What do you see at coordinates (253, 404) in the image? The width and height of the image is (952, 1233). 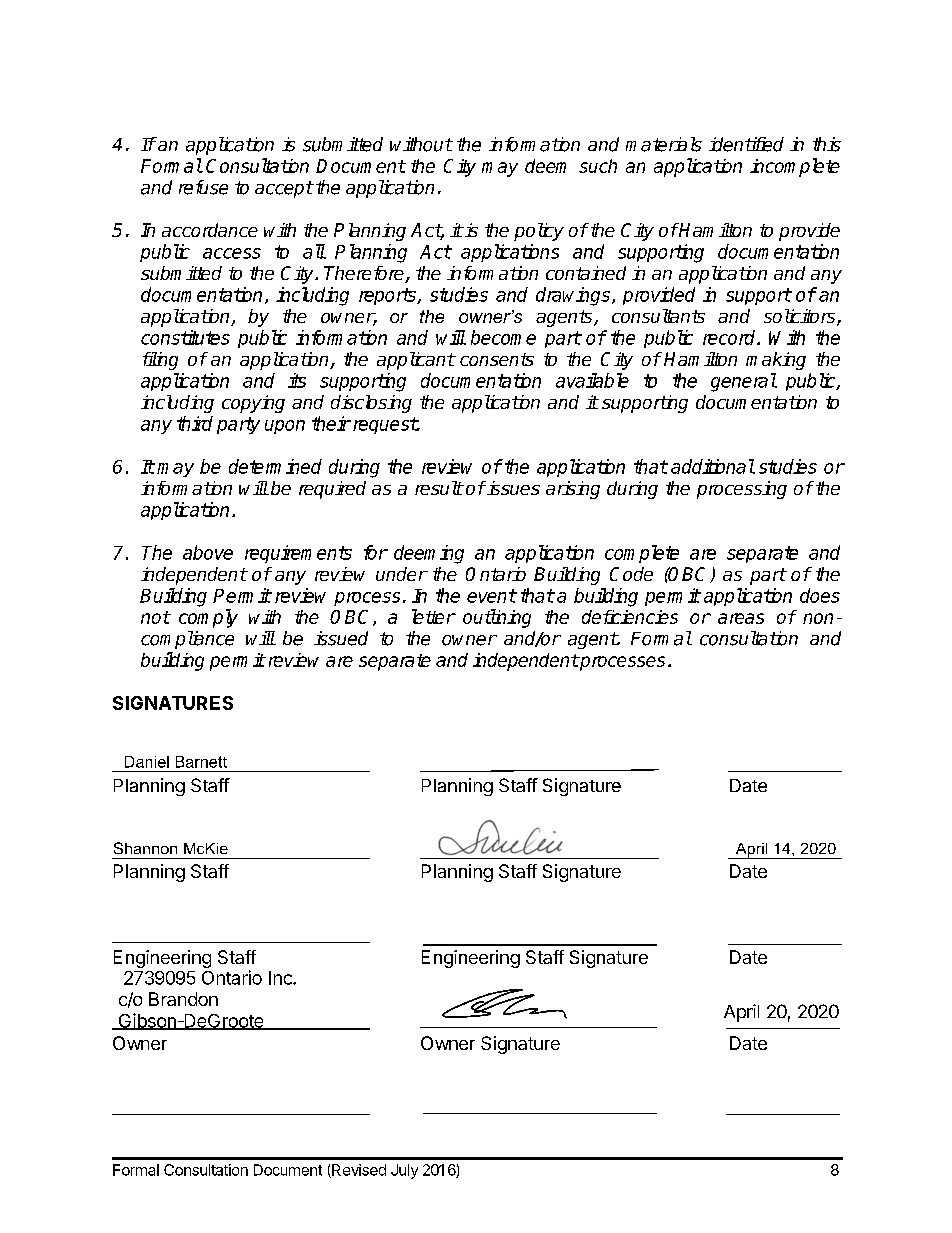 I see `copying` at bounding box center [253, 404].
